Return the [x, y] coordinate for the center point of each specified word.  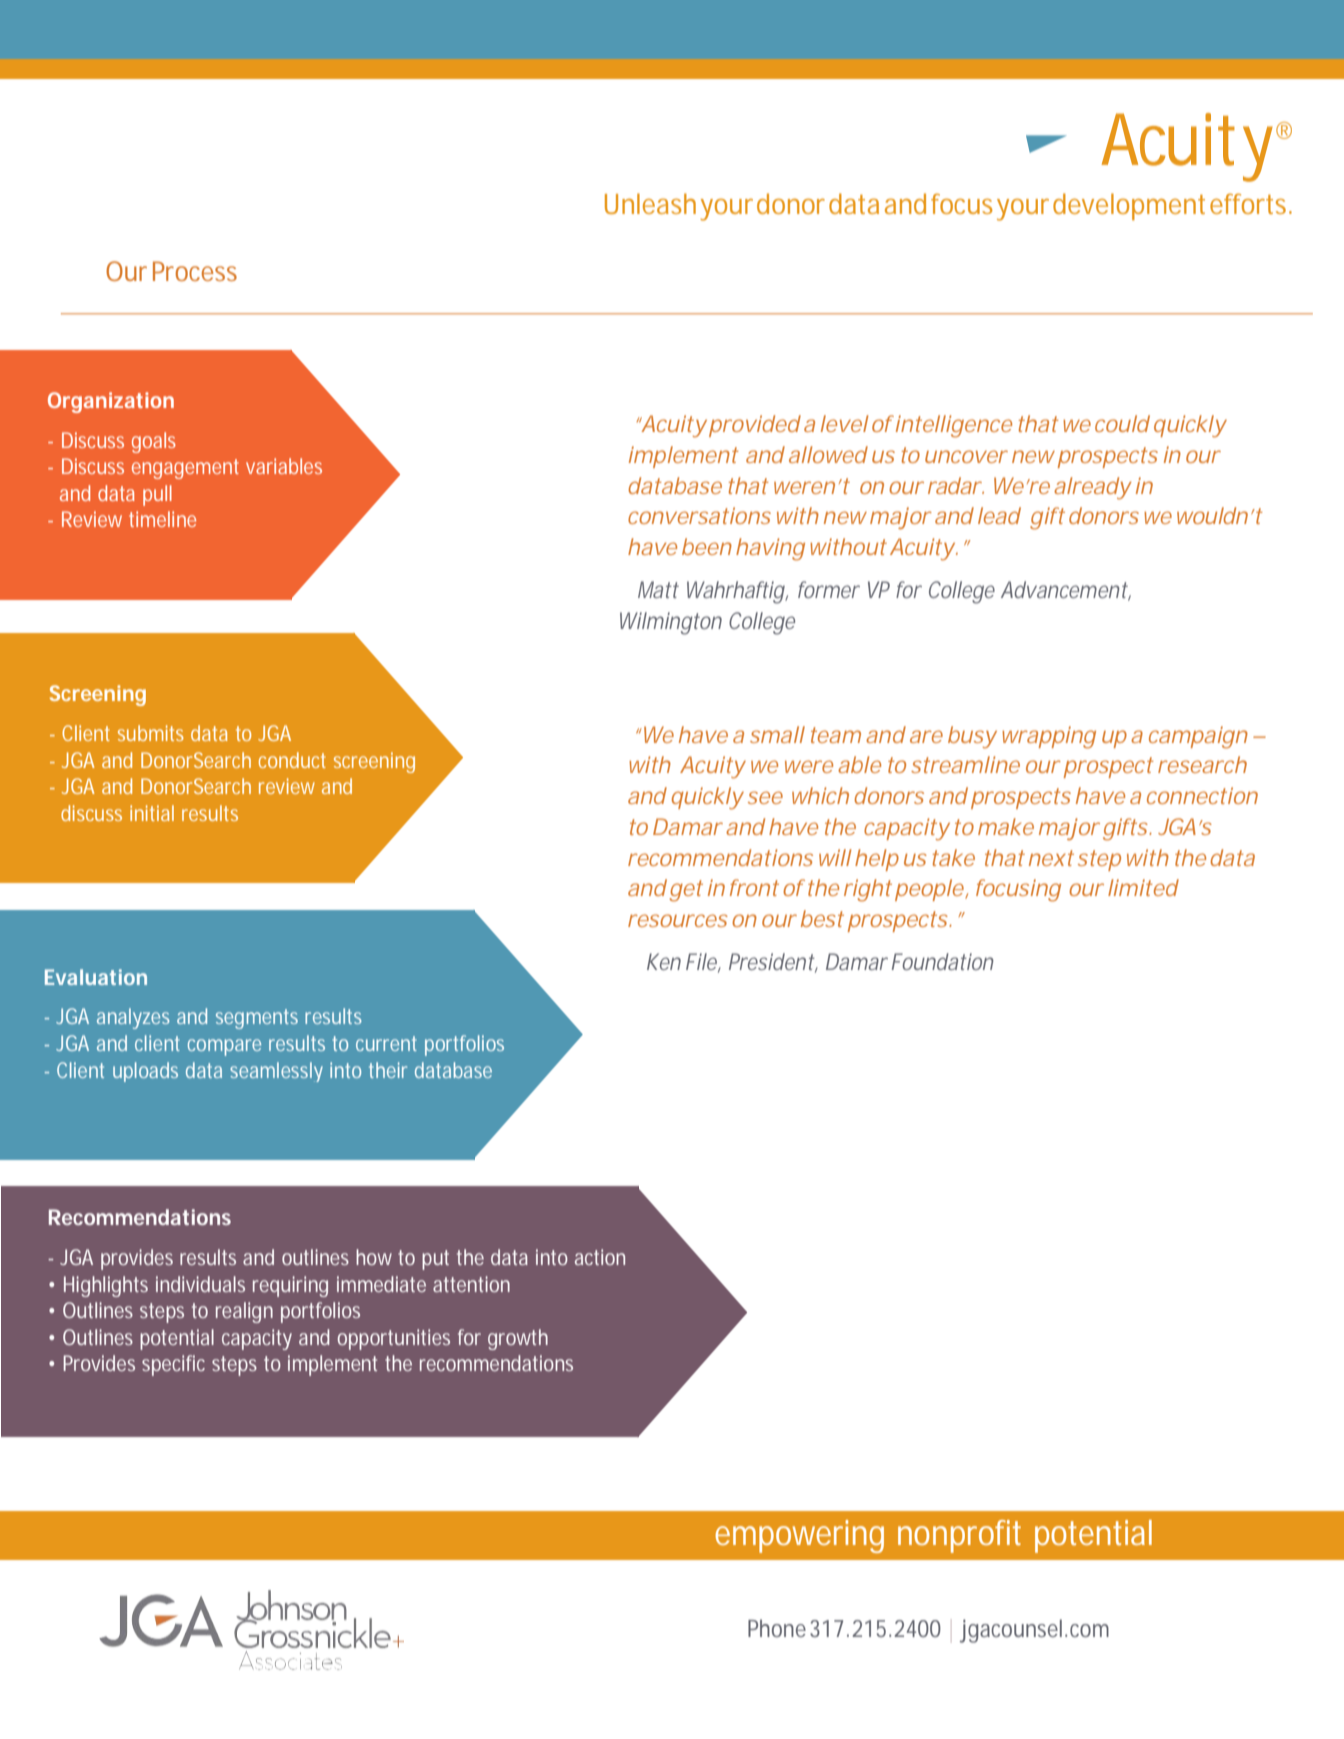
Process [195, 271]
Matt [658, 589]
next [1051, 858]
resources [678, 920]
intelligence [952, 426]
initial [152, 813]
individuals [200, 1284]
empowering [799, 1536]
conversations [699, 515]
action [600, 1257]
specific [173, 1365]
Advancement [1065, 591]
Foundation [943, 961]
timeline [162, 519]
